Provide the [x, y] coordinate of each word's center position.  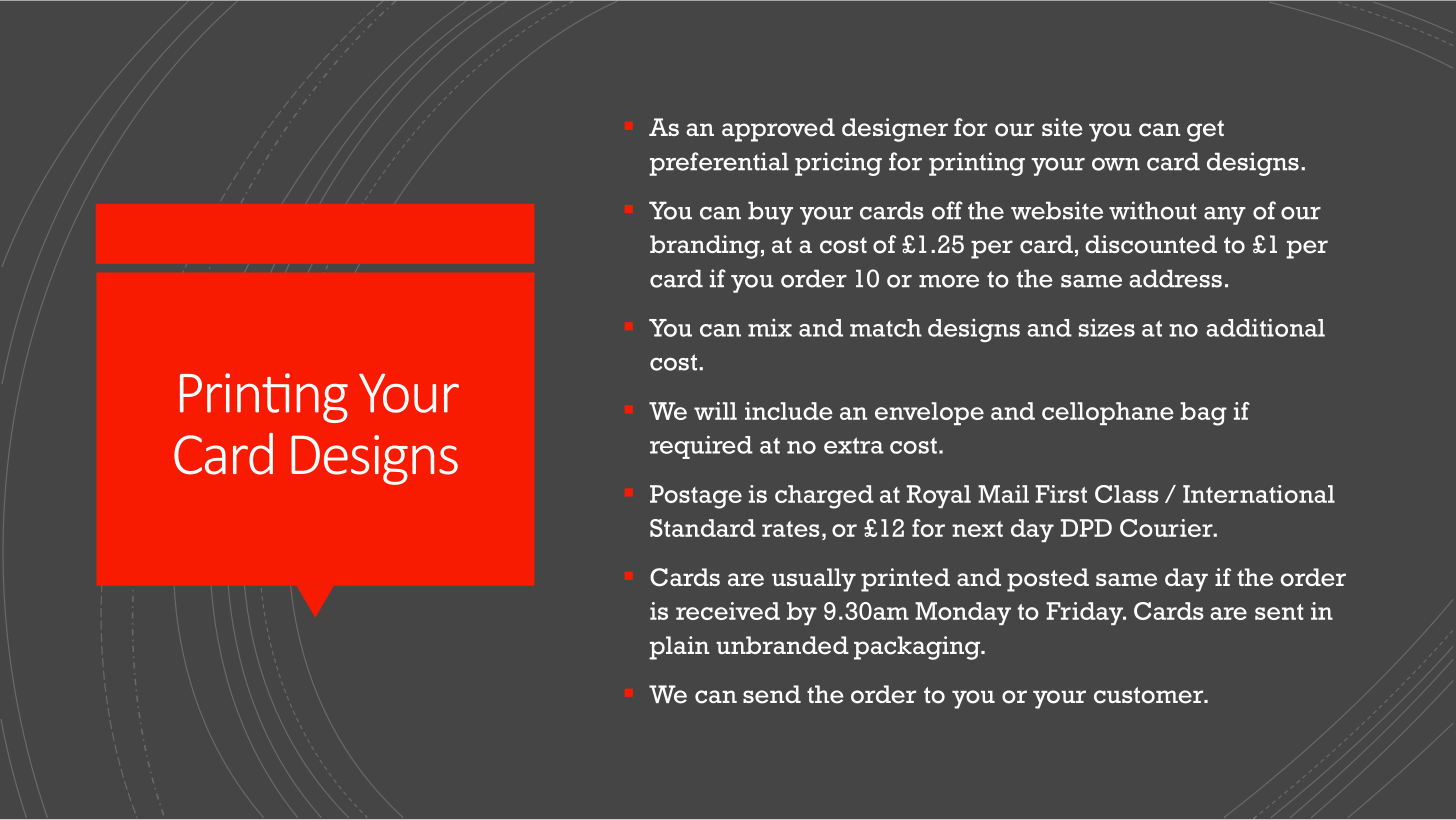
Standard [703, 528]
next [977, 529]
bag [1203, 414]
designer [895, 130]
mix [770, 328]
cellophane [1108, 413]
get [1205, 131]
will [715, 411]
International [1259, 494]
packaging [918, 648]
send [772, 694]
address [1175, 278]
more [949, 281]
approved [778, 130]
